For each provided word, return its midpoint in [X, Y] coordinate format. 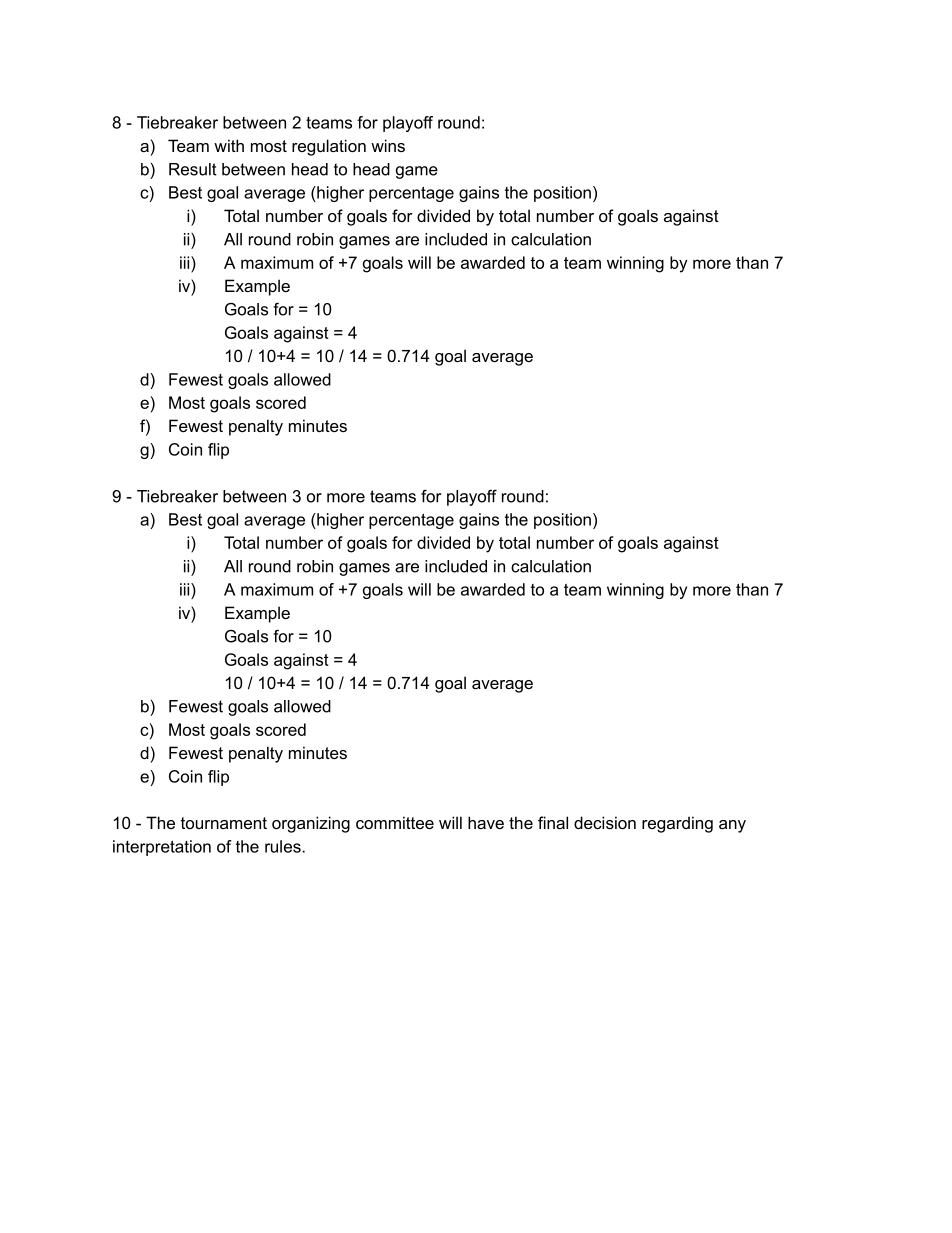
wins [388, 145]
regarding [677, 824]
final [553, 822]
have [486, 822]
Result [193, 169]
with [229, 145]
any [732, 826]
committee [395, 822]
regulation [329, 147]
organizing [311, 824]
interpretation [162, 848]
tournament [224, 823]
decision [605, 822]
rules [284, 846]
